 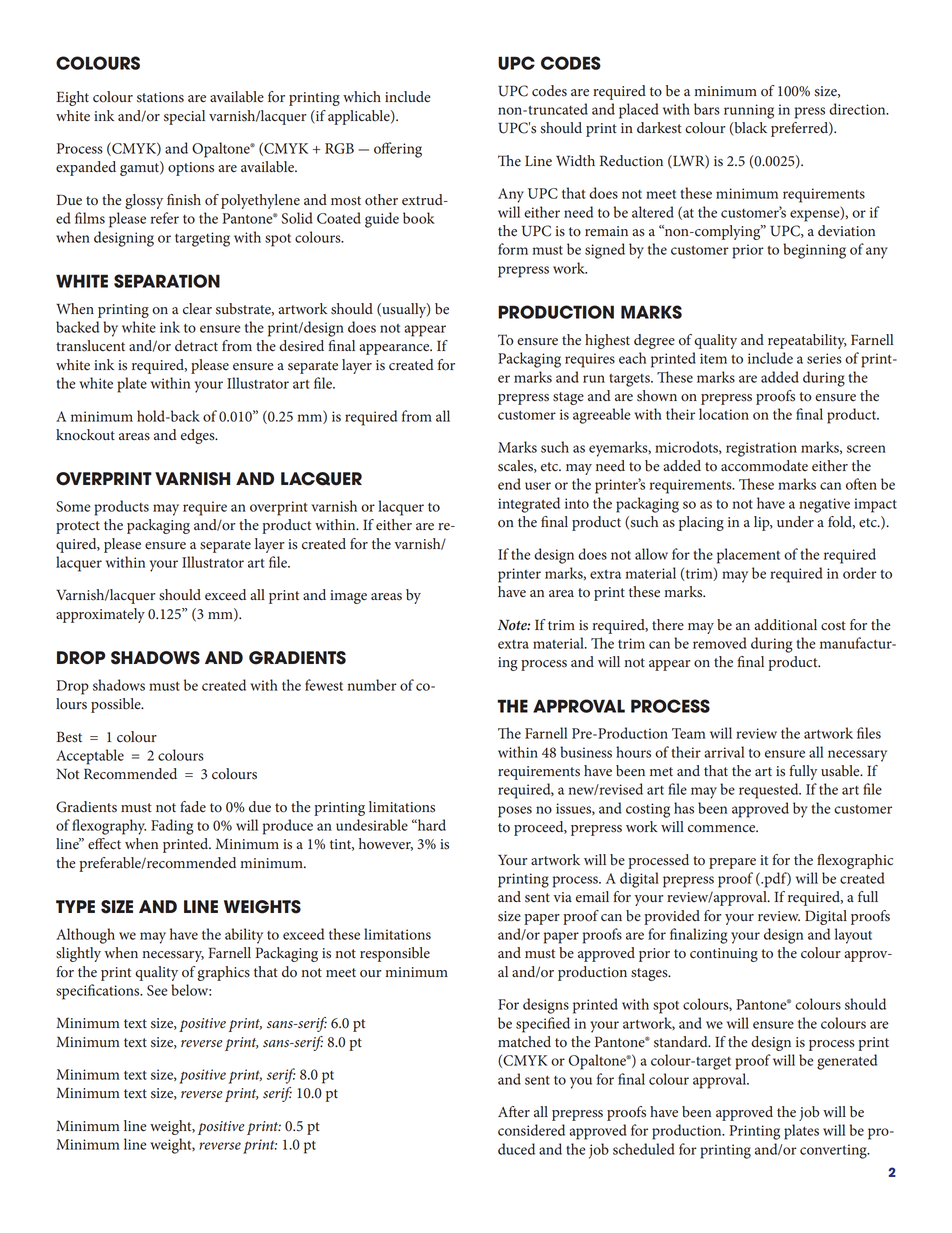 What do you see at coordinates (398, 150) in the screenshot?
I see `offering` at bounding box center [398, 150].
